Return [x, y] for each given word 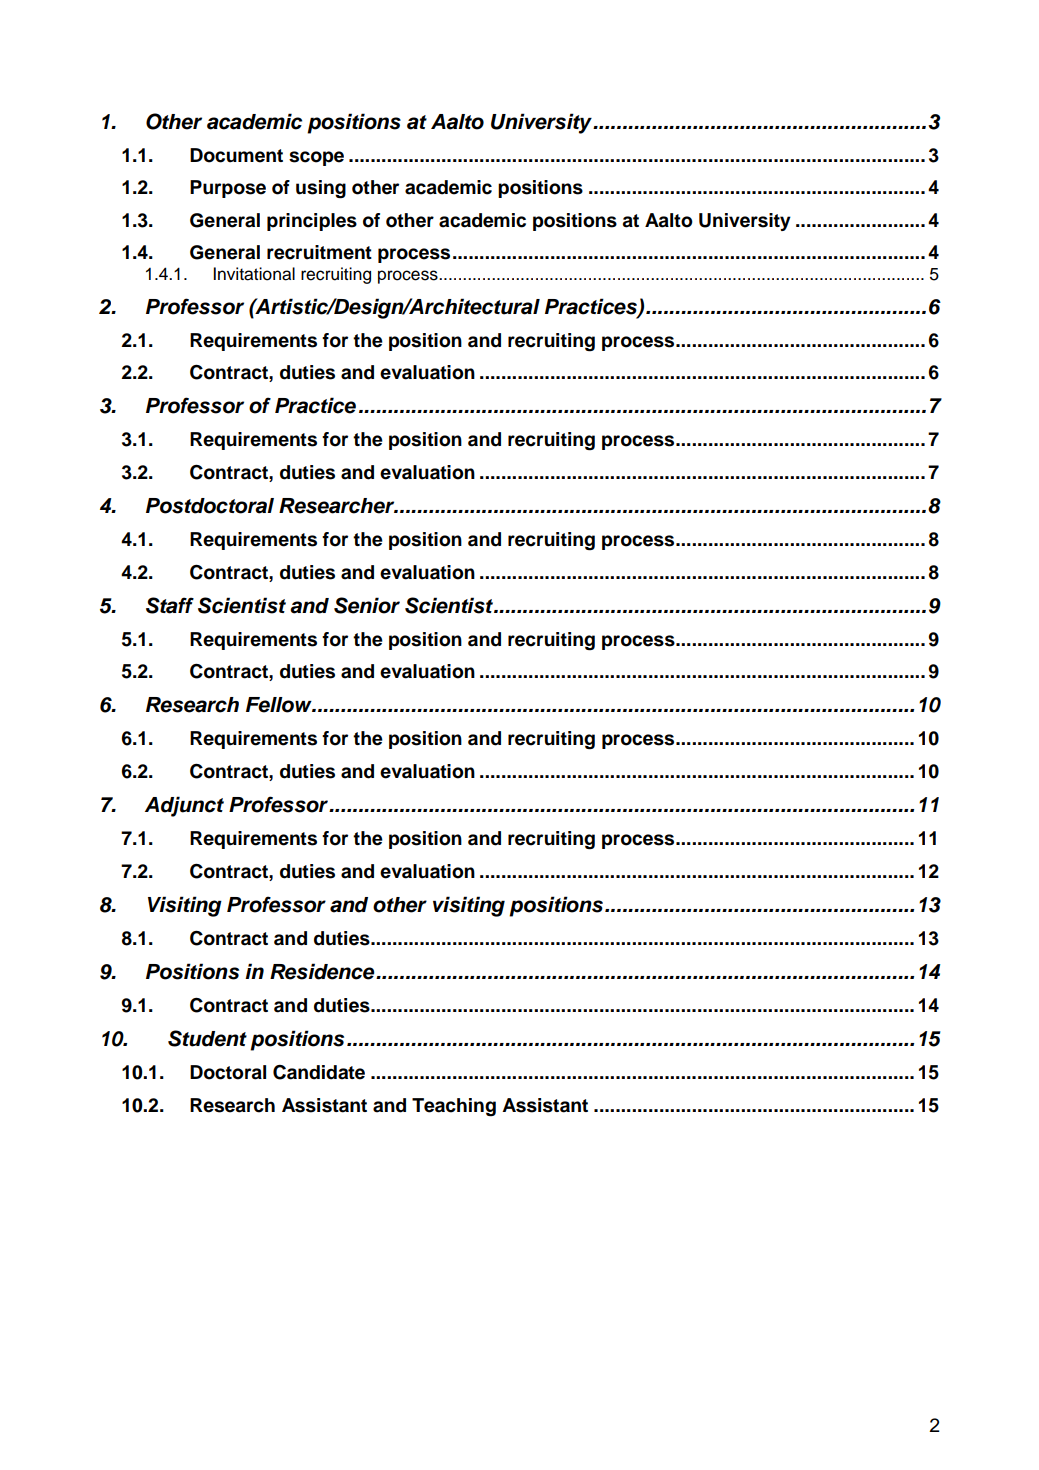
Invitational [254, 274]
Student [207, 1038]
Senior [367, 605]
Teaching [454, 1107]
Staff [170, 605]
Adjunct [184, 806]
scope [316, 158]
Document [236, 155]
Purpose [228, 189]
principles [312, 222]
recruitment [319, 252]
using [321, 189]
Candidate [319, 1072]
